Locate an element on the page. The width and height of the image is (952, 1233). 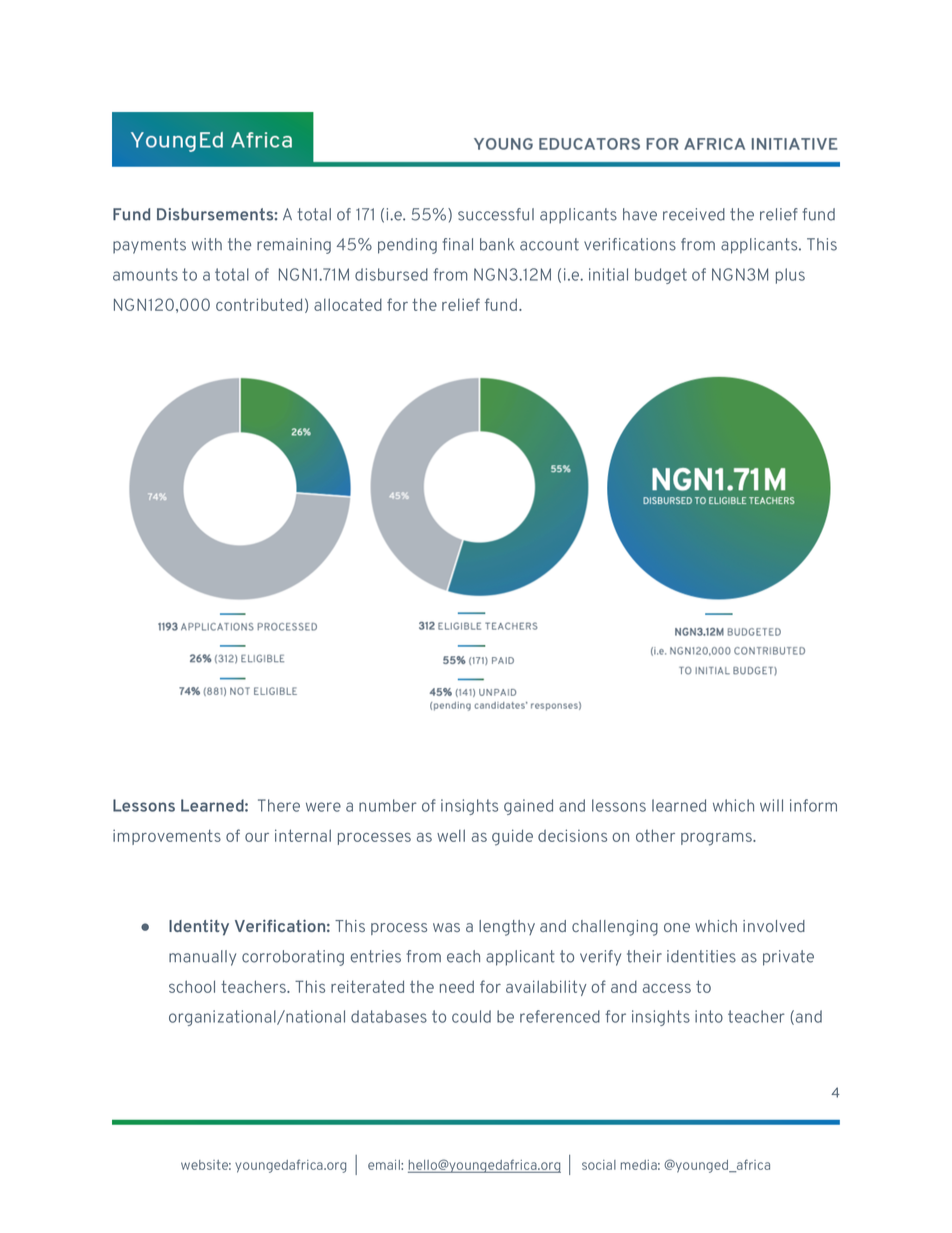
will is located at coordinates (771, 805).
